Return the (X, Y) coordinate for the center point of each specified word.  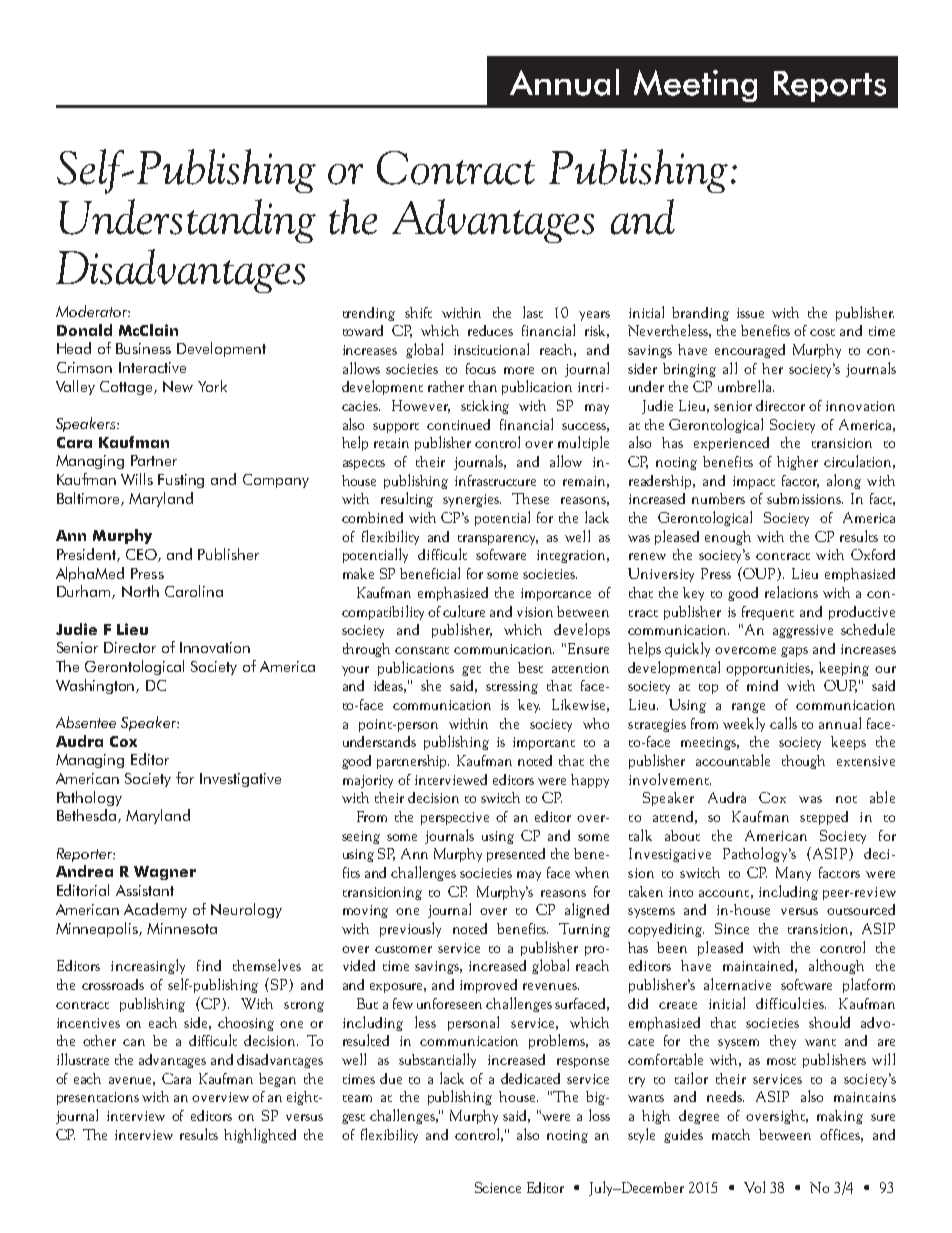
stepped (824, 818)
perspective (455, 818)
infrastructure (495, 480)
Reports (830, 86)
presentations (98, 1098)
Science (498, 1187)
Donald (84, 330)
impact (754, 482)
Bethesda (88, 816)
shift (418, 312)
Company (276, 481)
